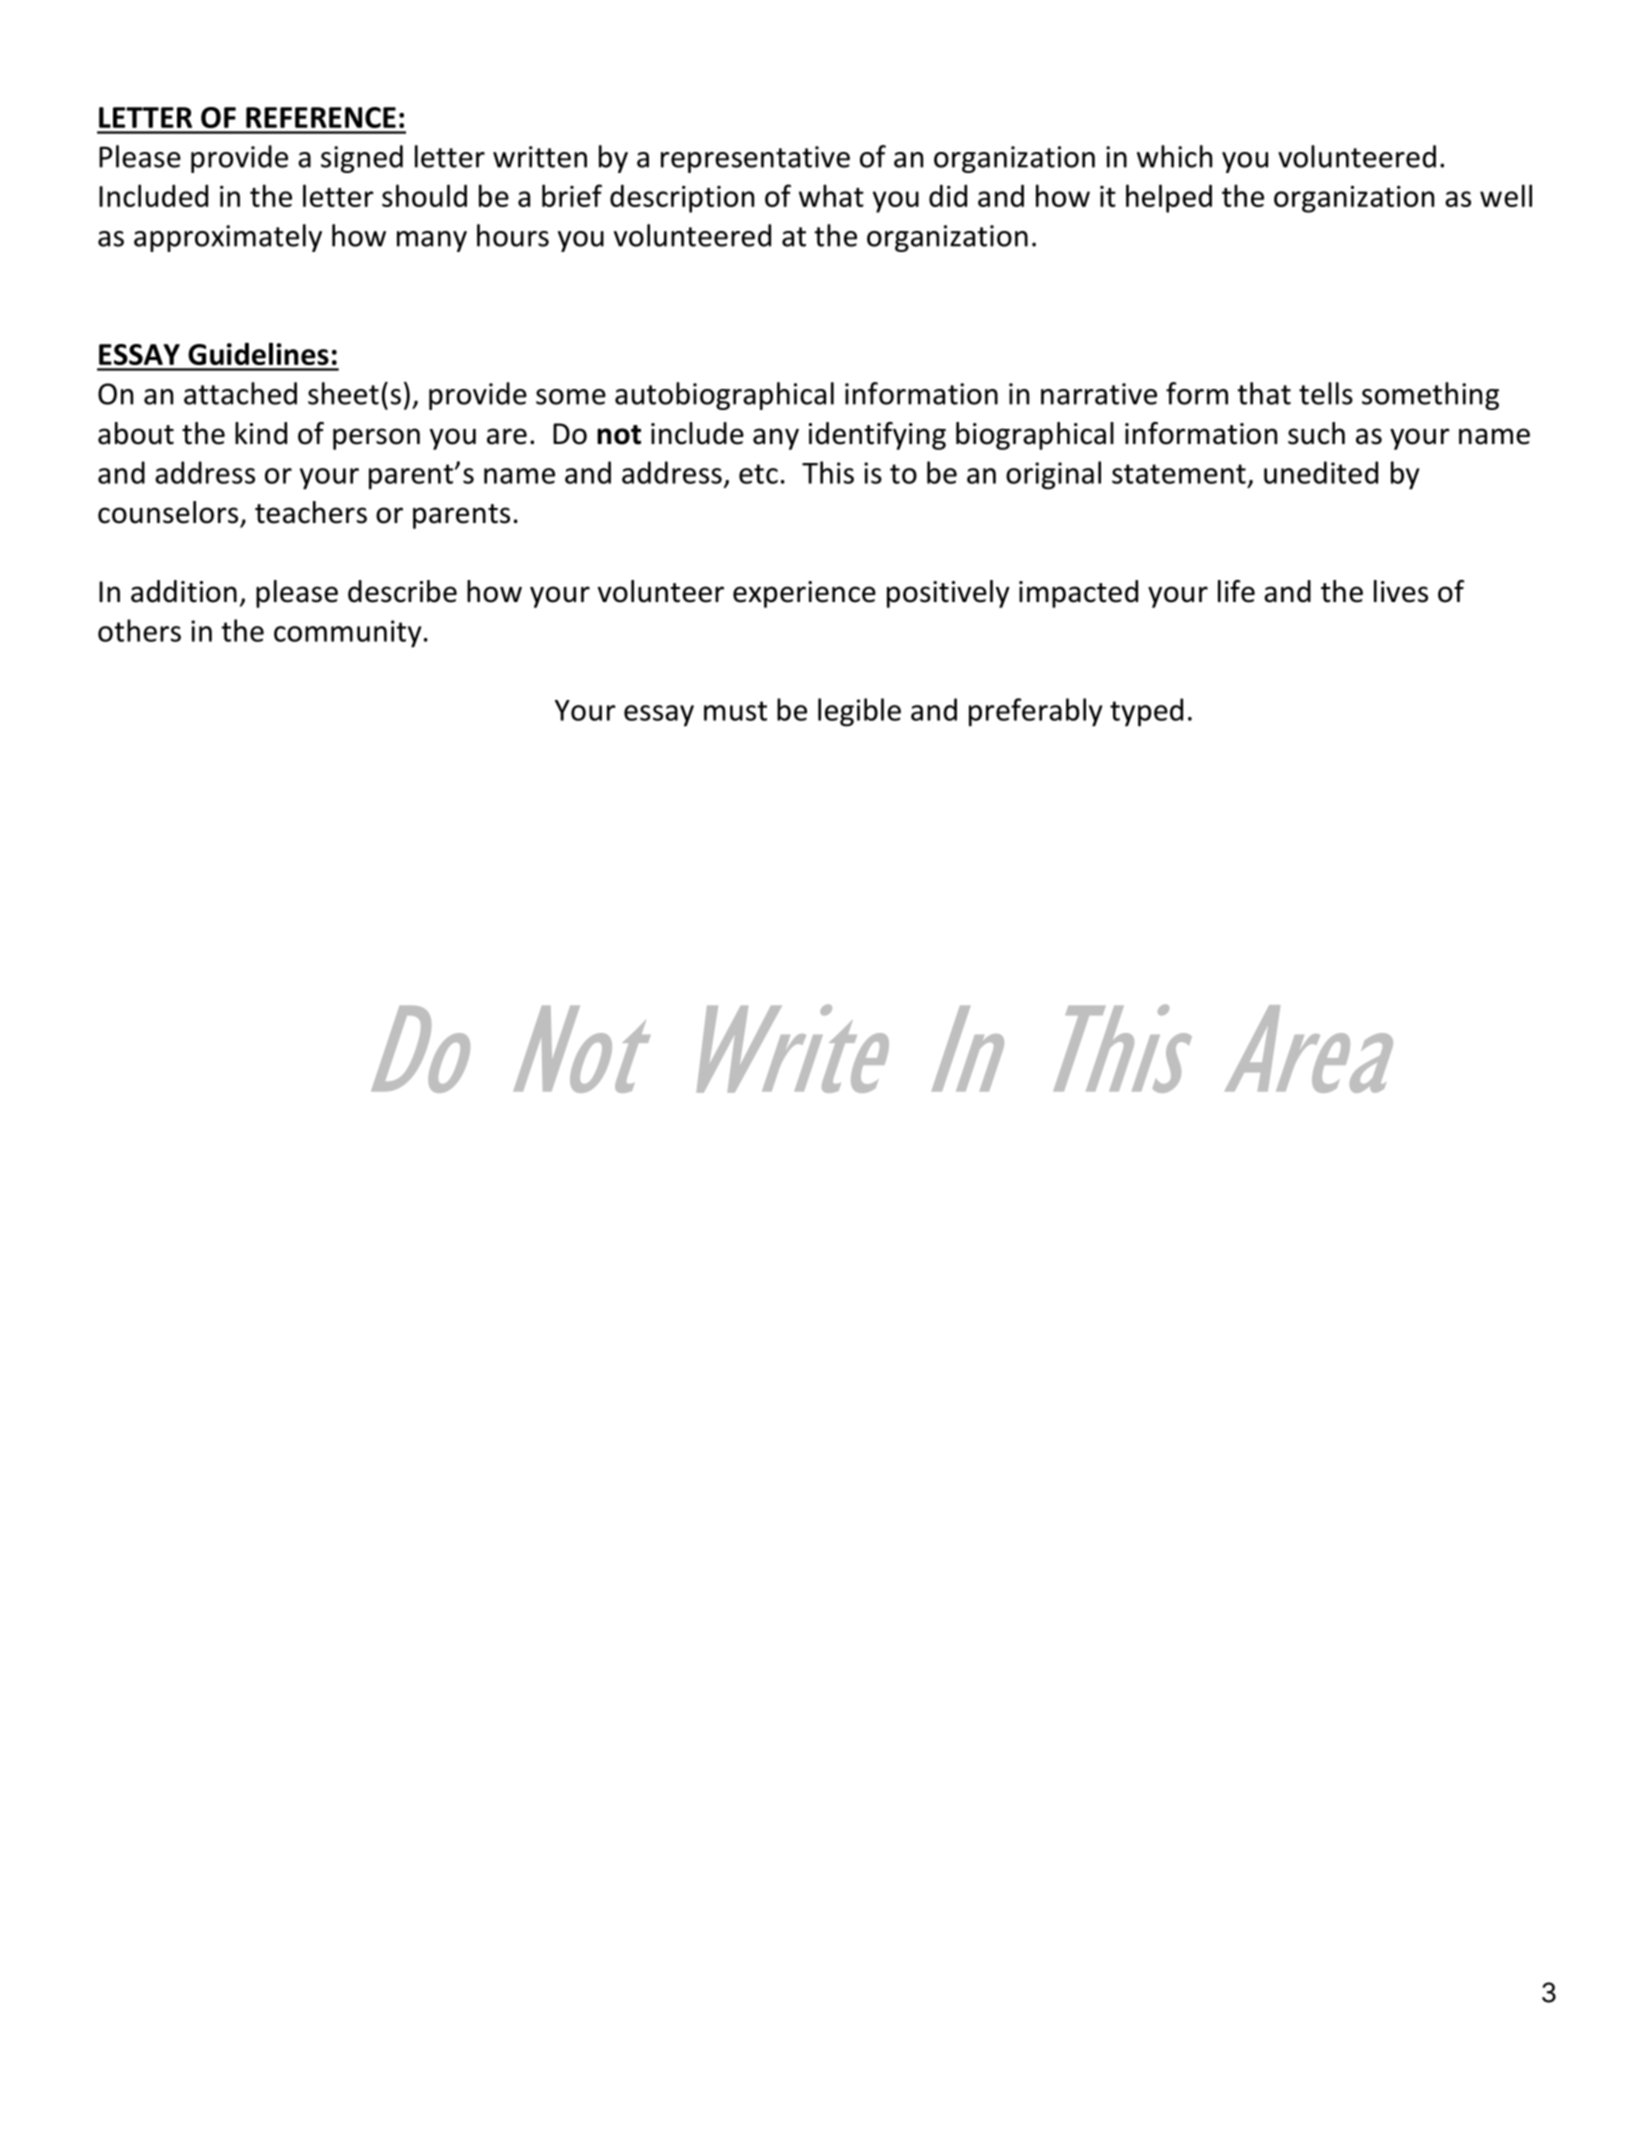 The height and width of the page is (2136, 1651). I want to click on such, so click(1316, 433).
